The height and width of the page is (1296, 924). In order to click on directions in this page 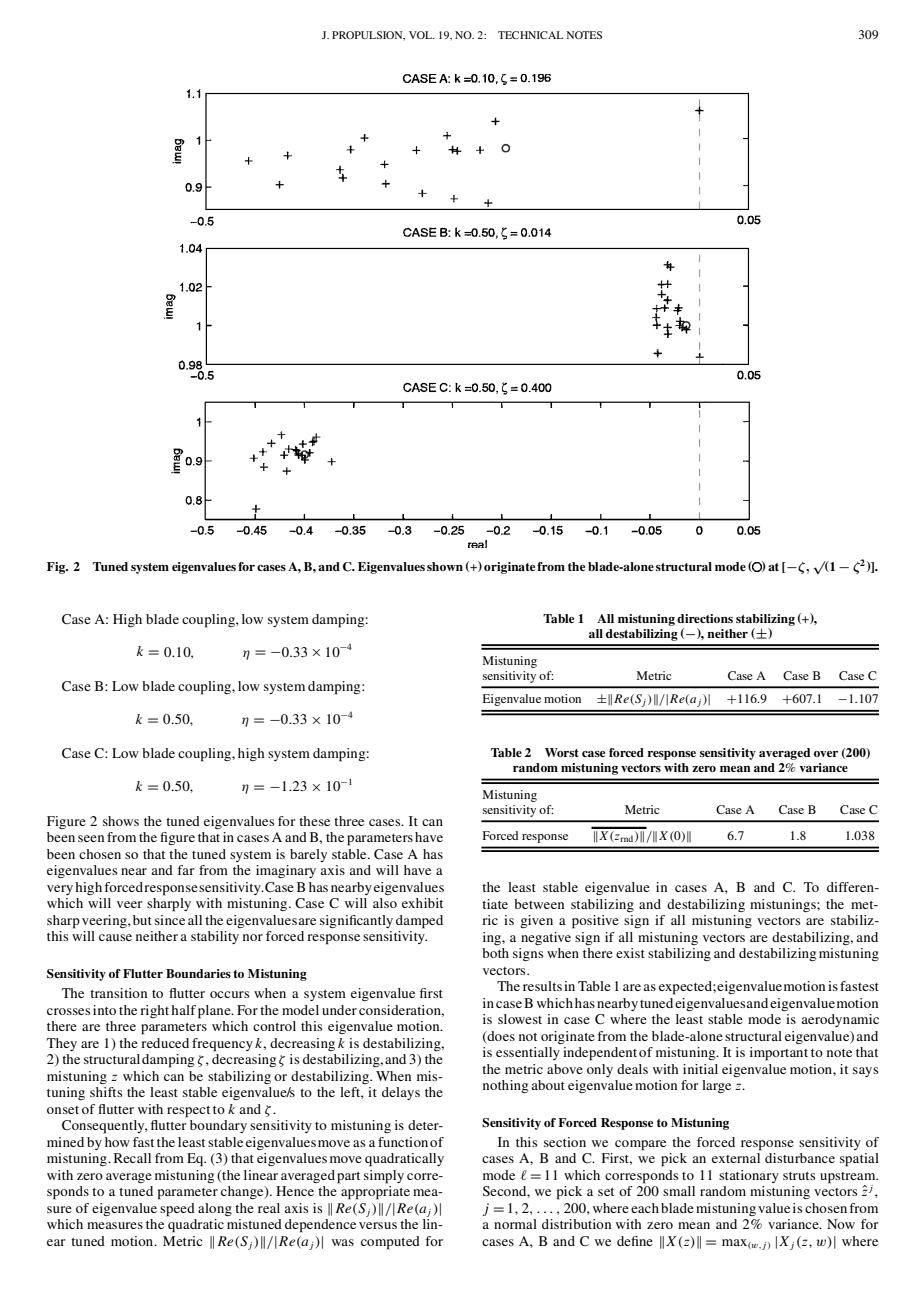, I will do `click(705, 618)`.
